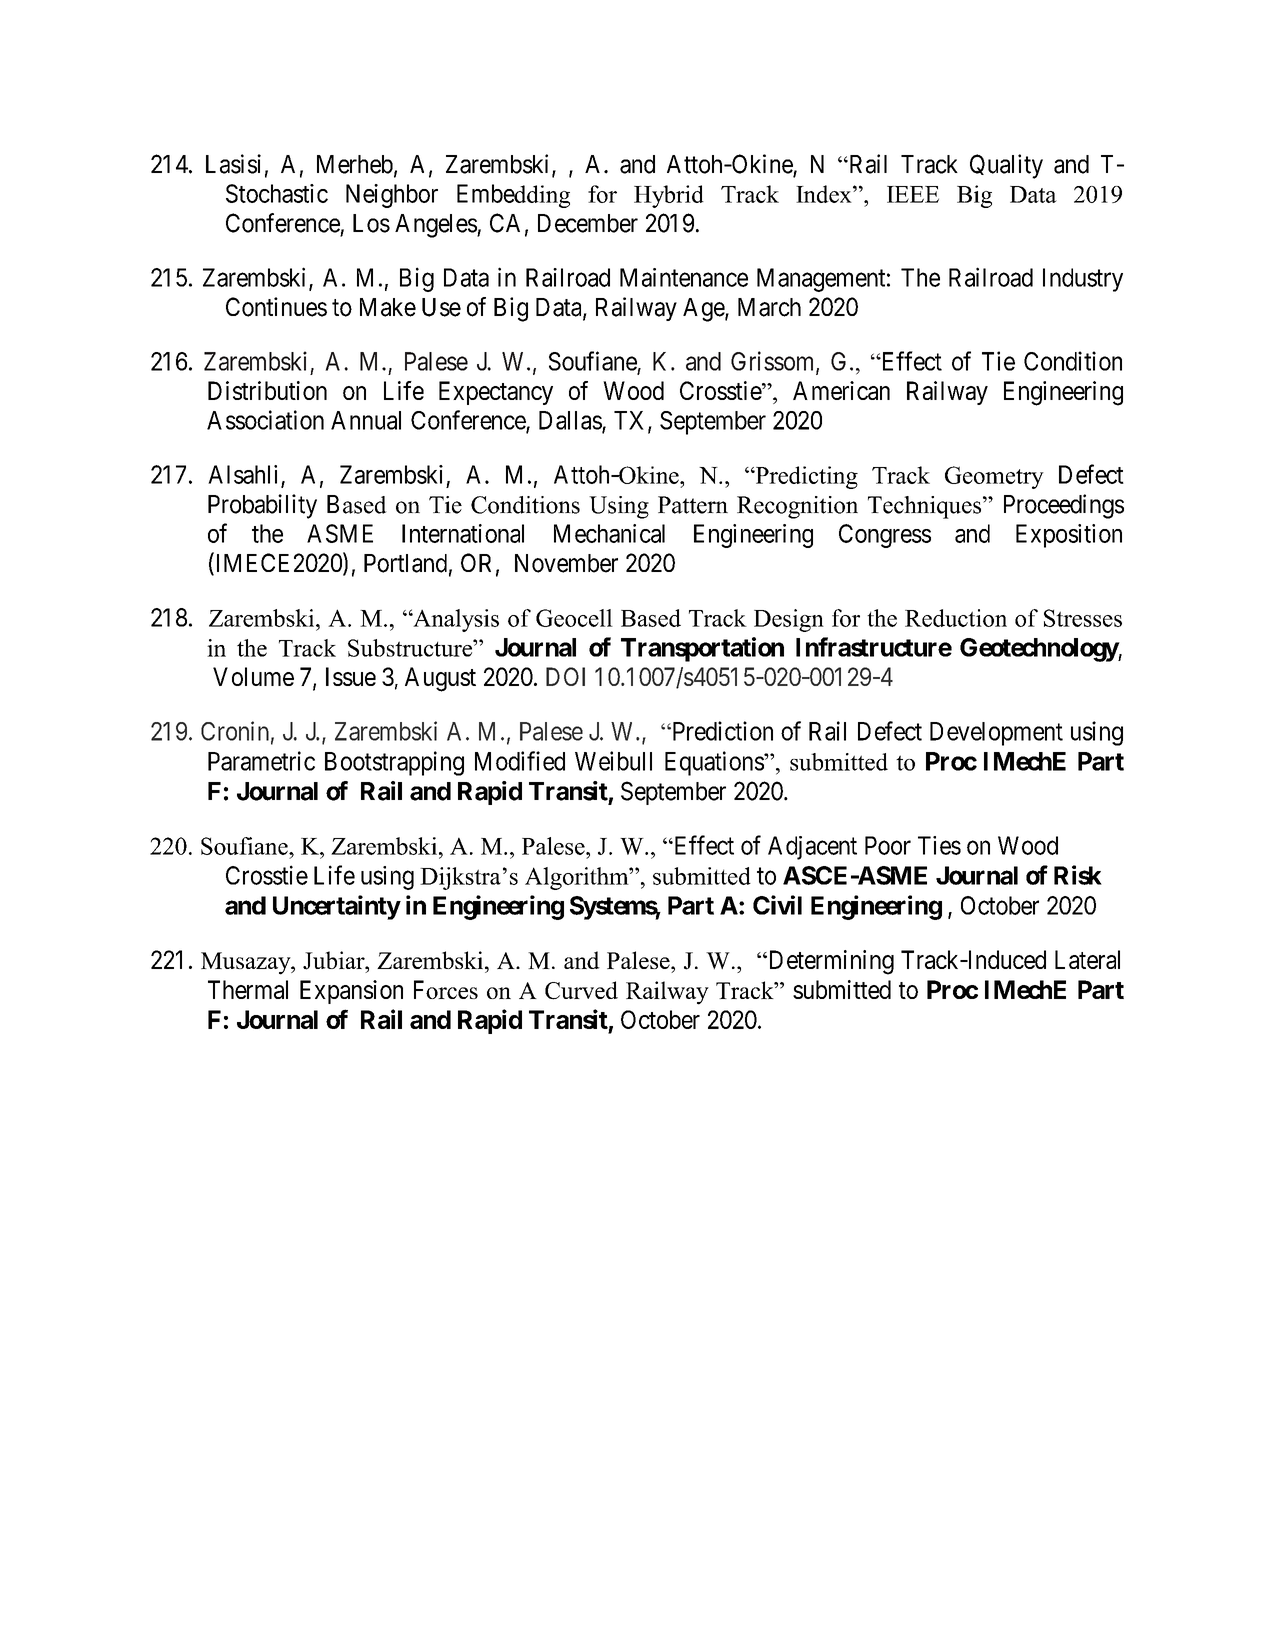  Describe the element at coordinates (702, 649) in the screenshot. I see `Transportation` at that location.
